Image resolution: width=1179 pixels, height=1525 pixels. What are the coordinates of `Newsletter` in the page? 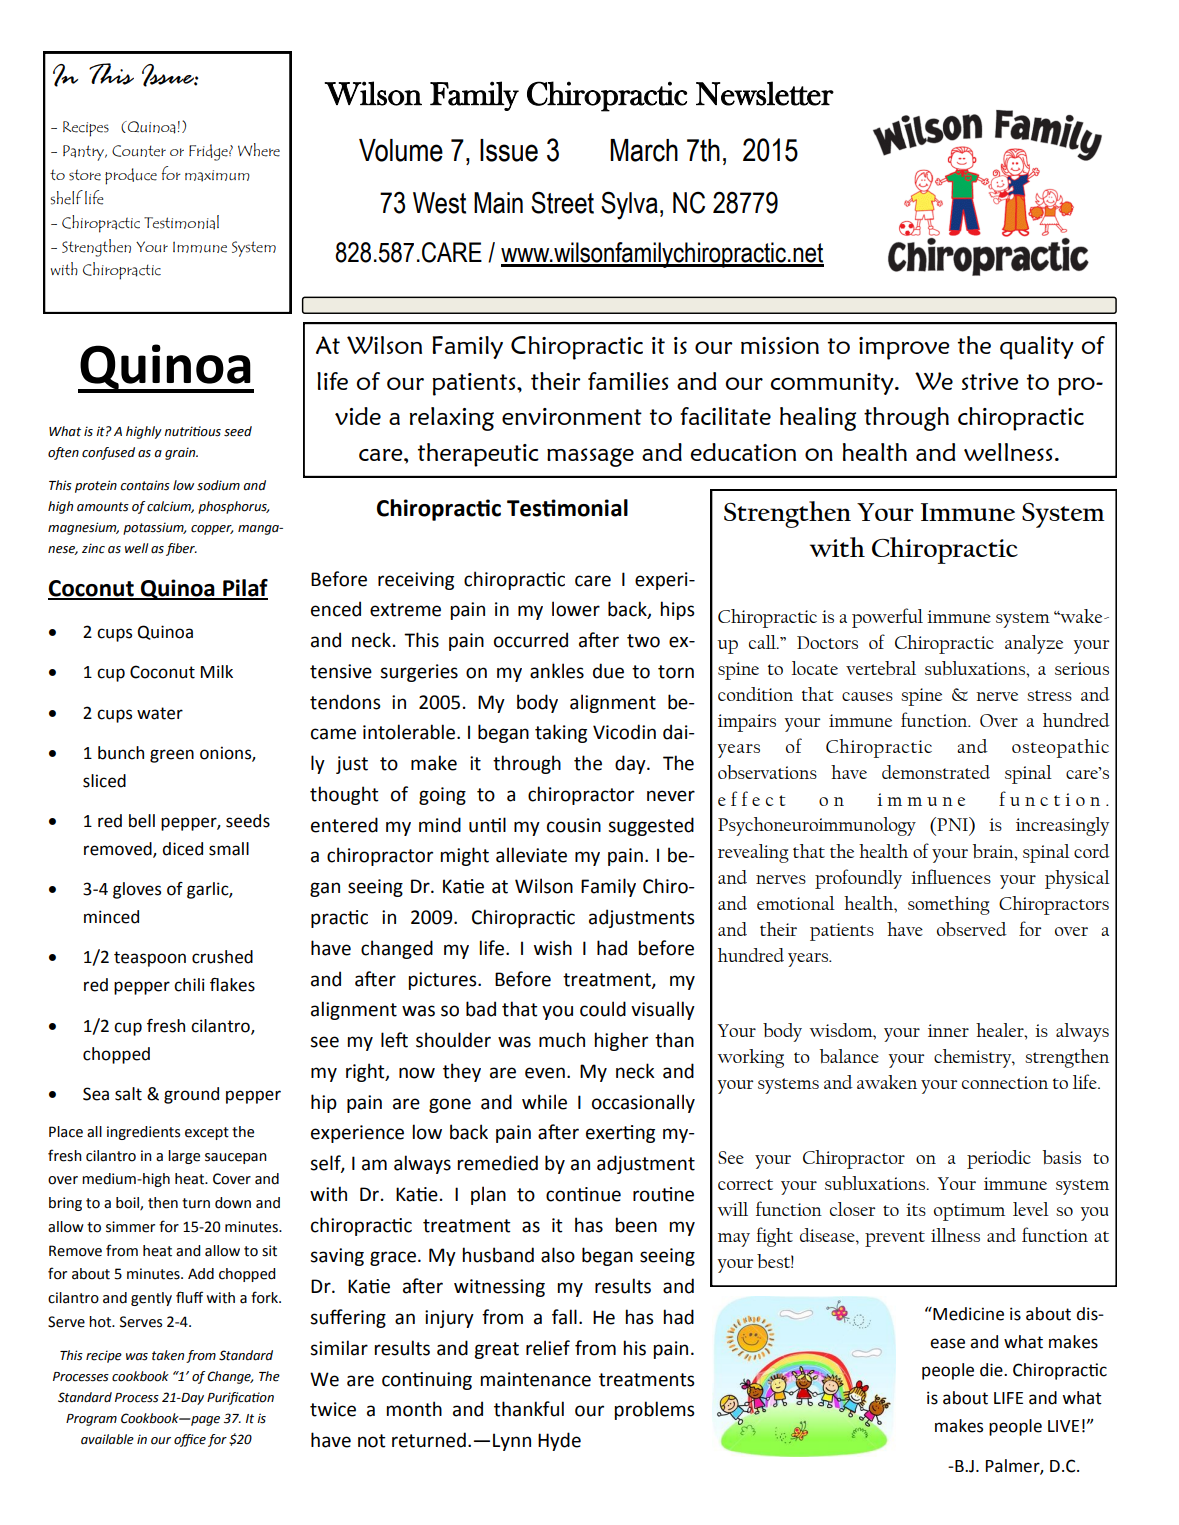 It's located at (765, 93).
